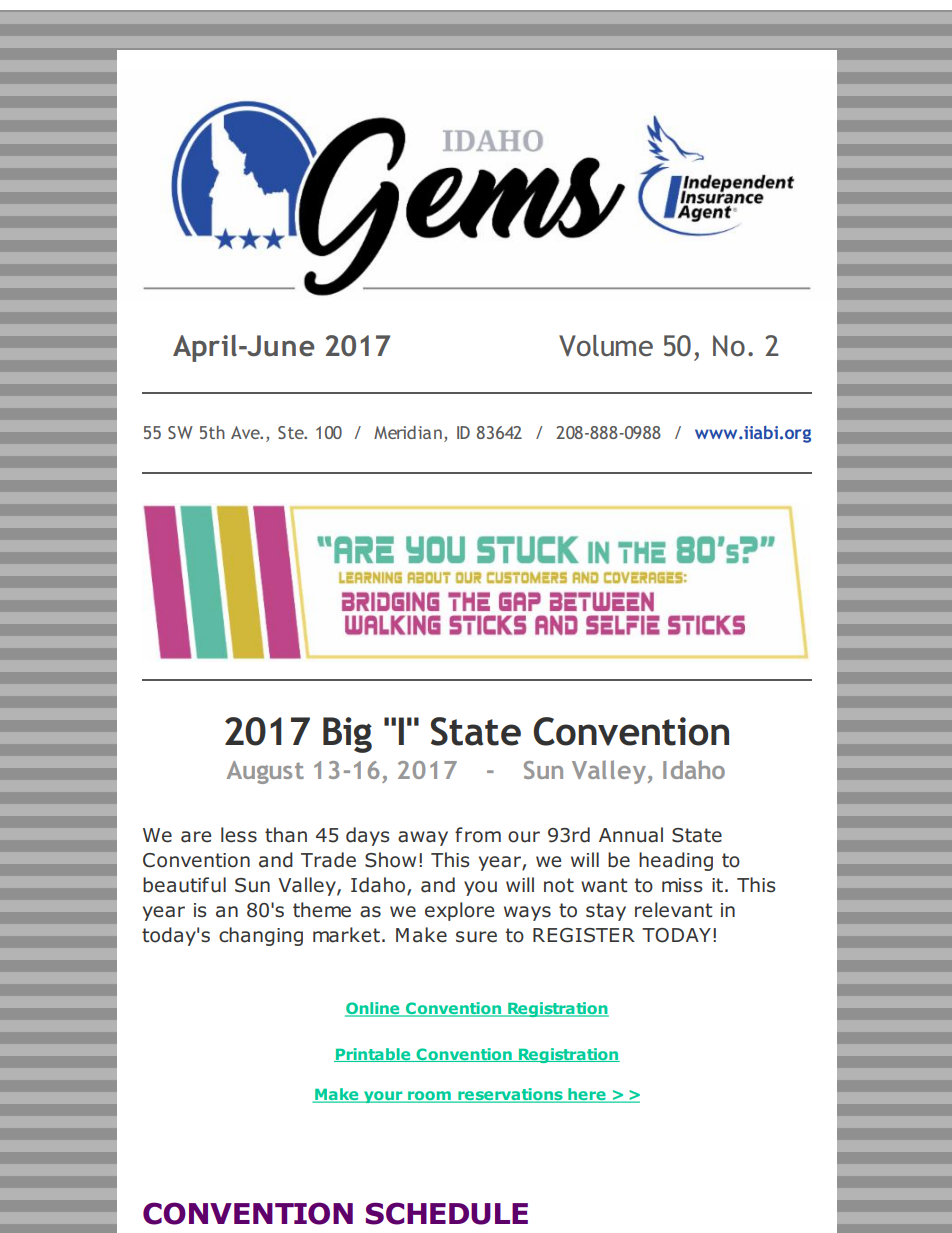 The height and width of the screenshot is (1233, 952). What do you see at coordinates (347, 735) in the screenshot?
I see `Big` at bounding box center [347, 735].
